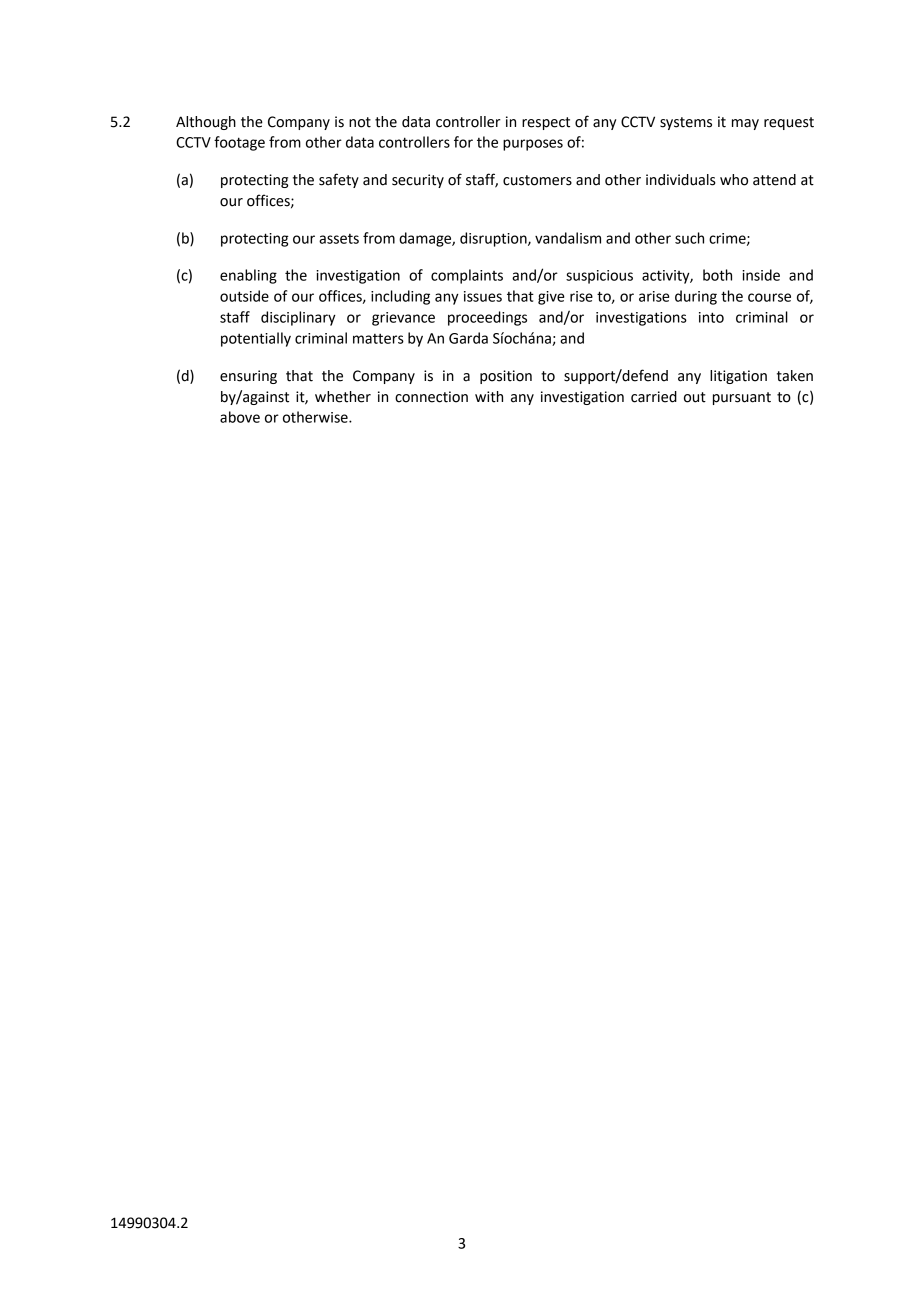 The image size is (924, 1308). Describe the element at coordinates (240, 417) in the document. I see `above` at that location.
